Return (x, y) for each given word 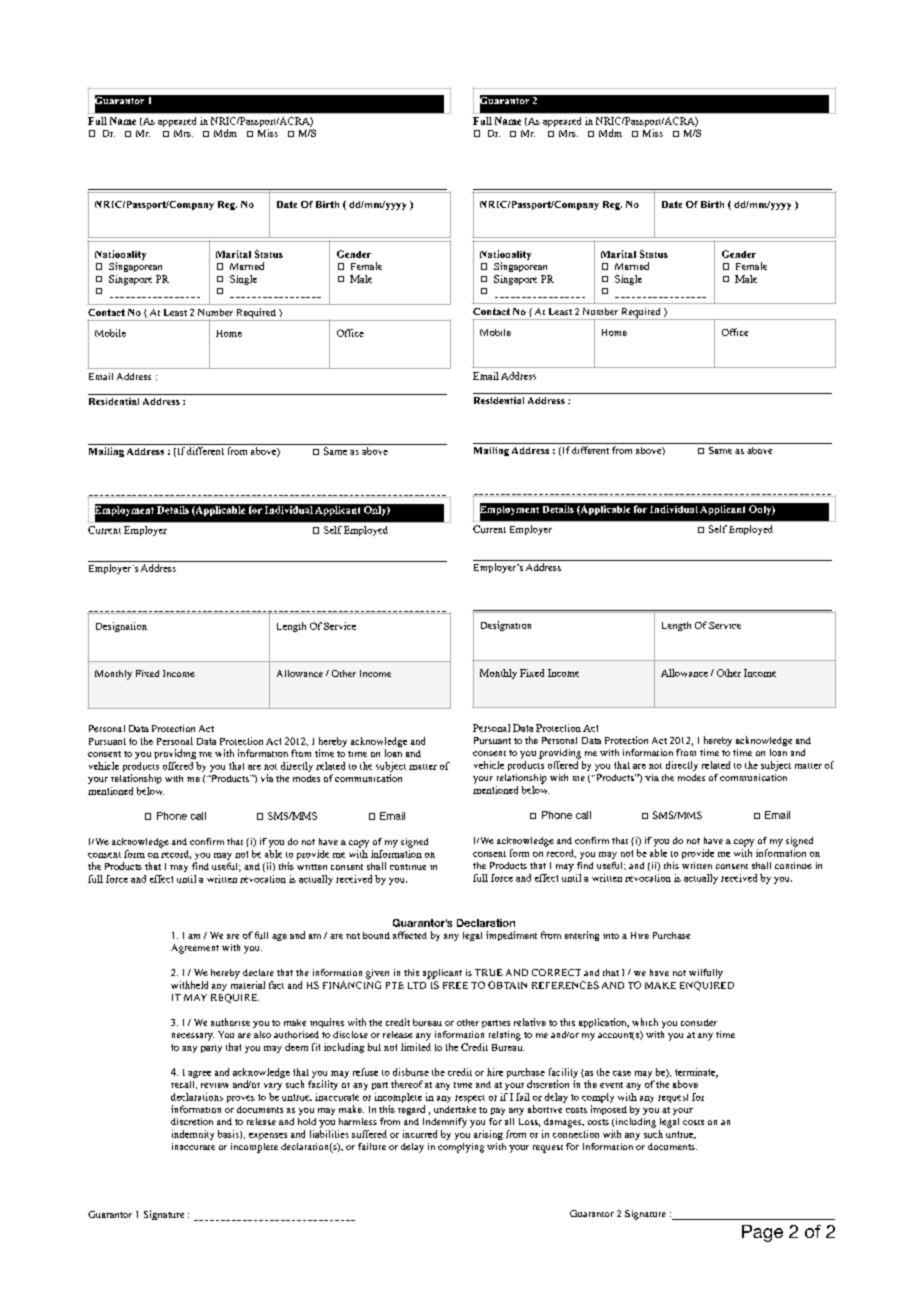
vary (273, 1086)
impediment (511, 936)
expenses (268, 1136)
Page (762, 1233)
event (611, 1085)
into (611, 936)
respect (470, 1099)
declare (258, 972)
